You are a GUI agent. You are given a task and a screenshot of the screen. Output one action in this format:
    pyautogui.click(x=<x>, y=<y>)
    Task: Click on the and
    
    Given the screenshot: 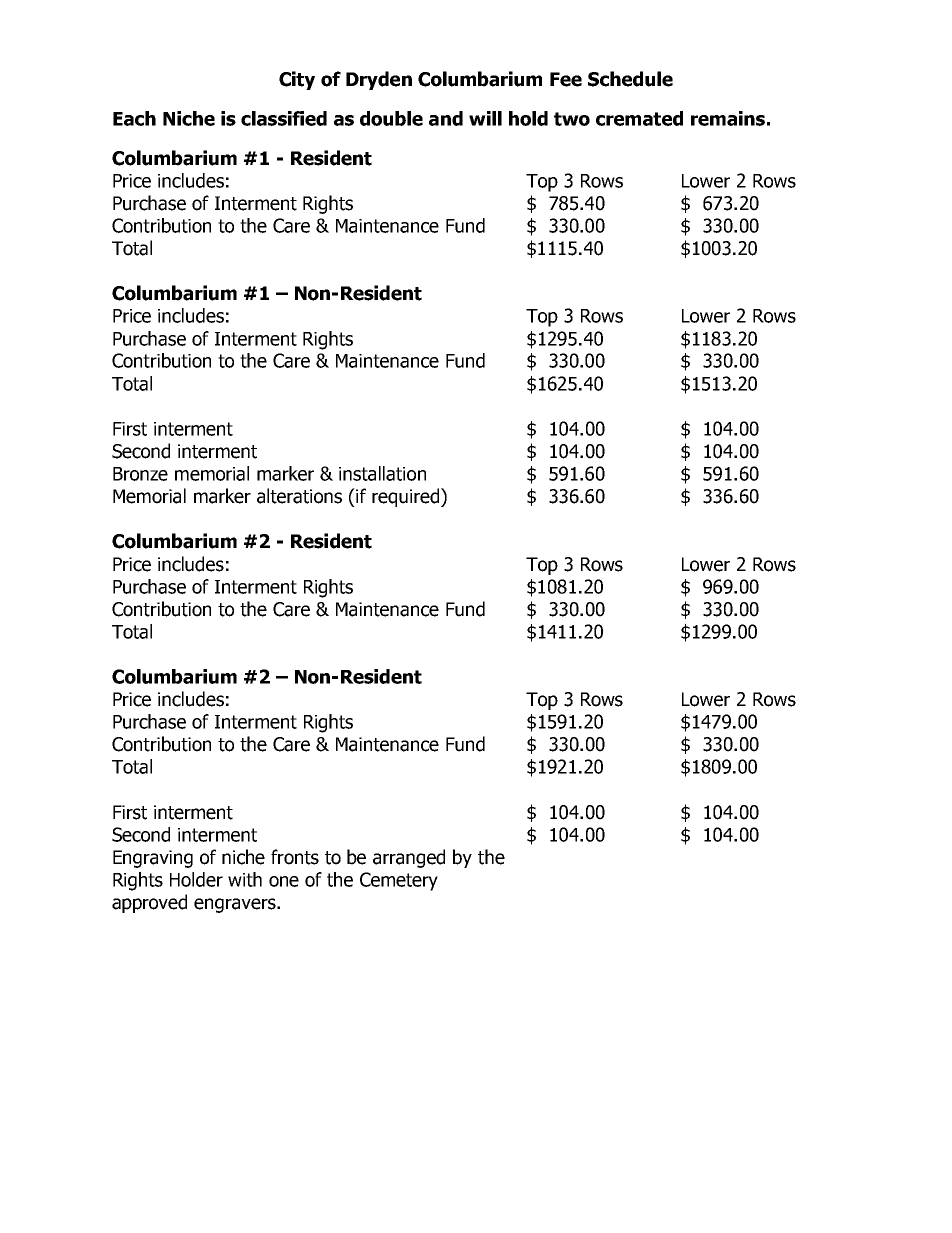 What is the action you would take?
    pyautogui.click(x=446, y=118)
